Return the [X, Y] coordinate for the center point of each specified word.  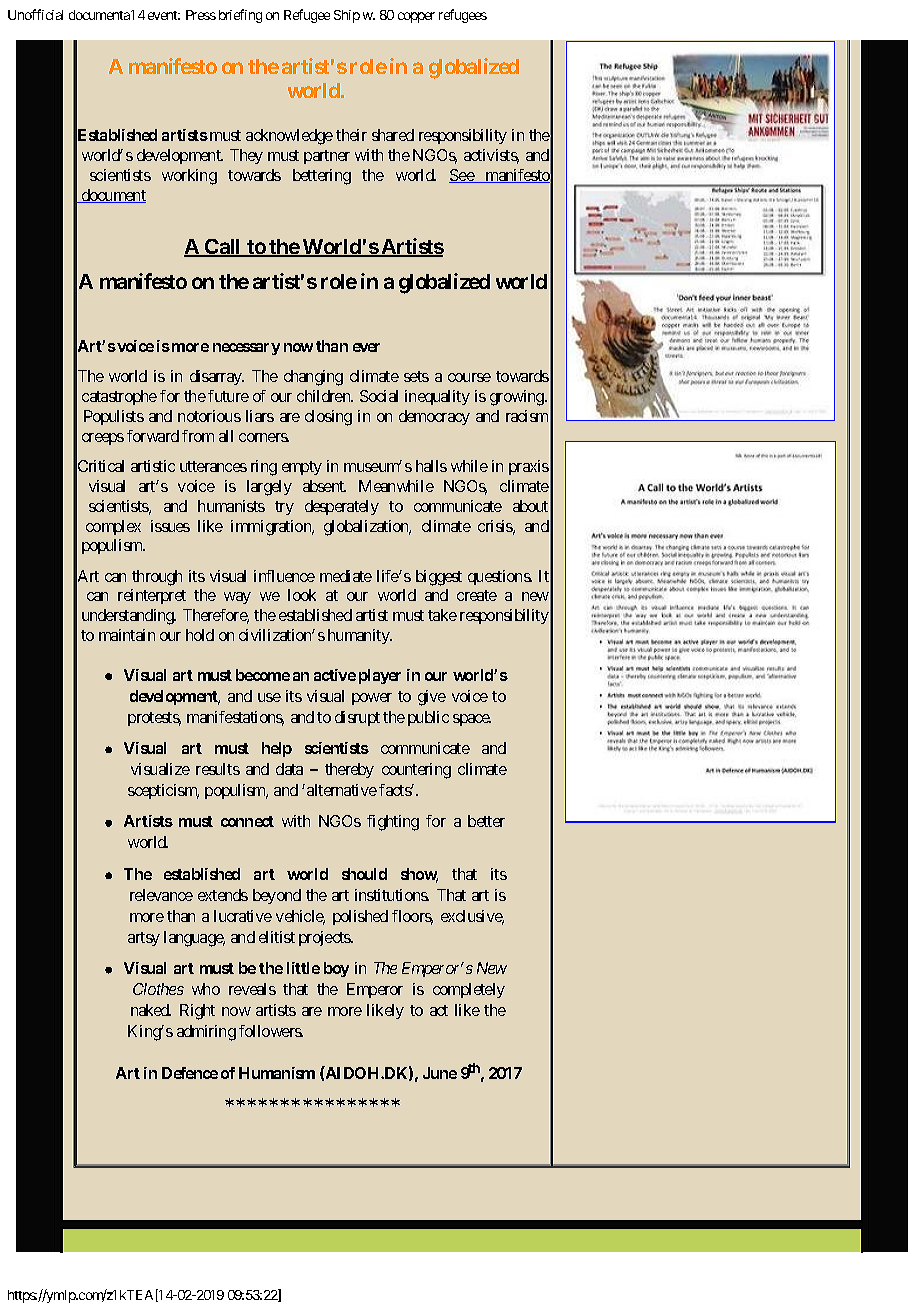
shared [393, 135]
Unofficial [35, 14]
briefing [240, 16]
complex [113, 527]
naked [151, 1010]
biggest [439, 578]
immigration [272, 528]
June [440, 1073]
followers [271, 1031]
